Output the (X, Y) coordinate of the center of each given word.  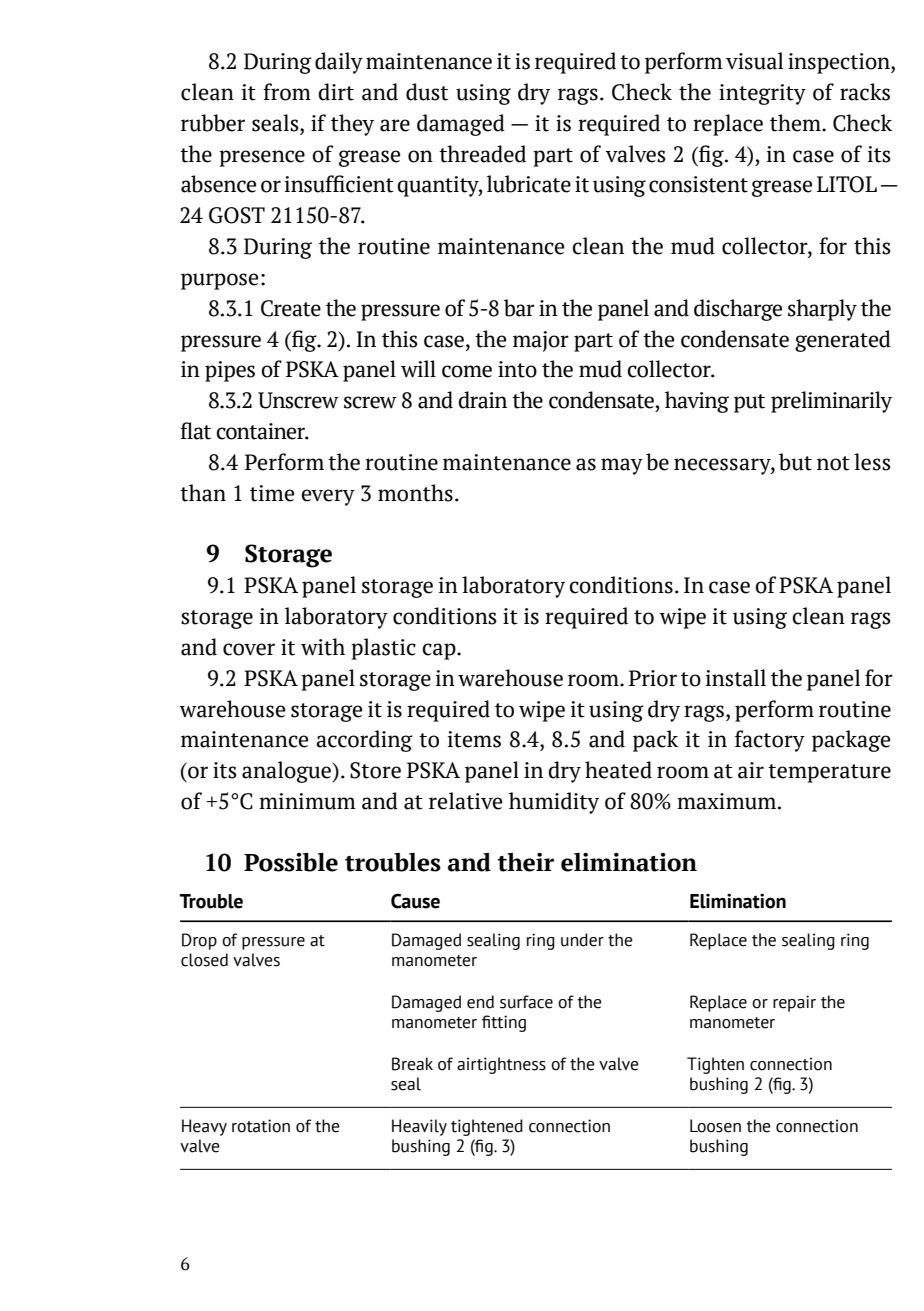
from (287, 92)
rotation (261, 1126)
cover (249, 649)
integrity (762, 94)
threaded (482, 154)
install (736, 678)
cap (440, 651)
